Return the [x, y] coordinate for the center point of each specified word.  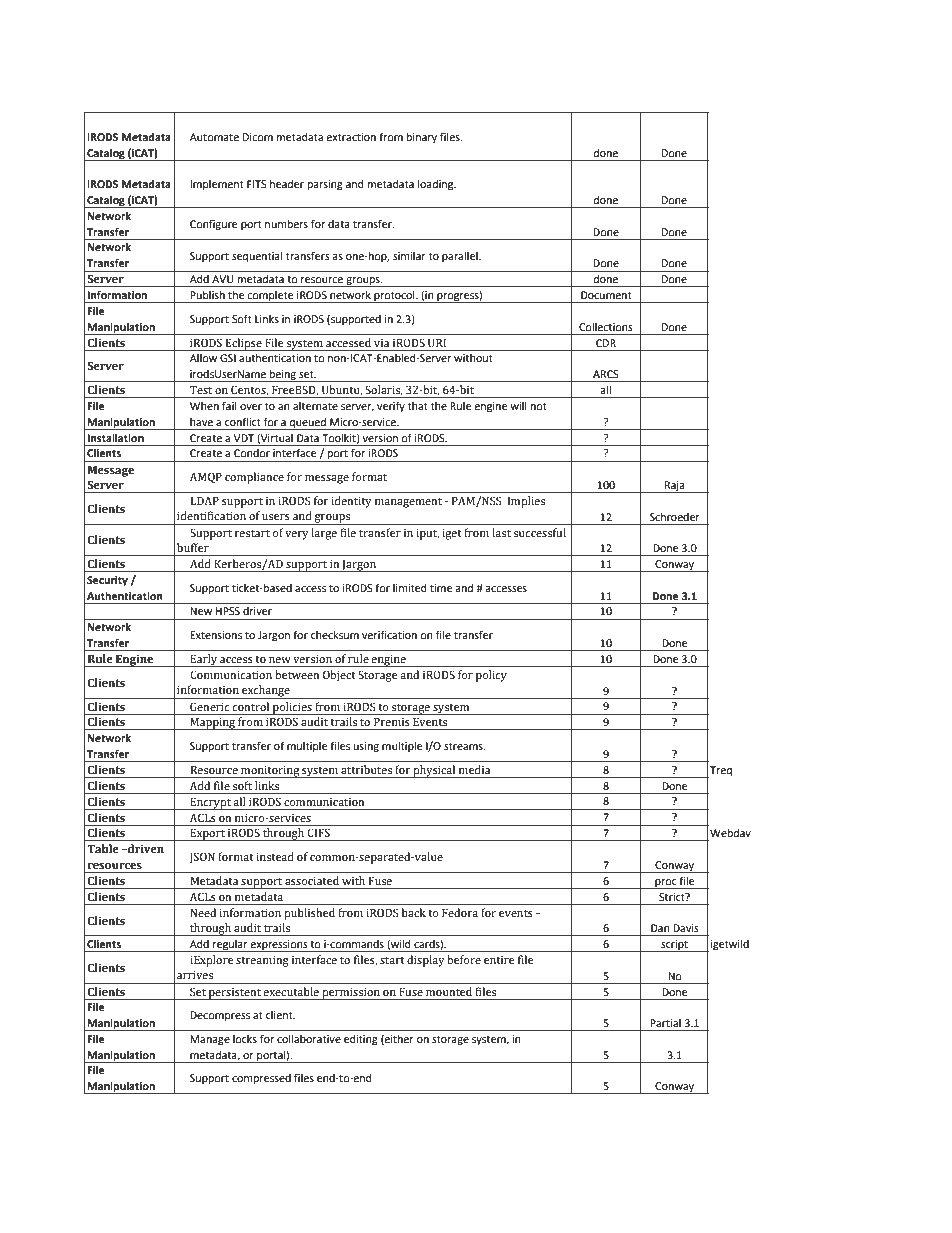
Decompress [220, 1016]
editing [361, 1040]
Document [606, 295]
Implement [217, 185]
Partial [665, 1023]
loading [437, 185]
